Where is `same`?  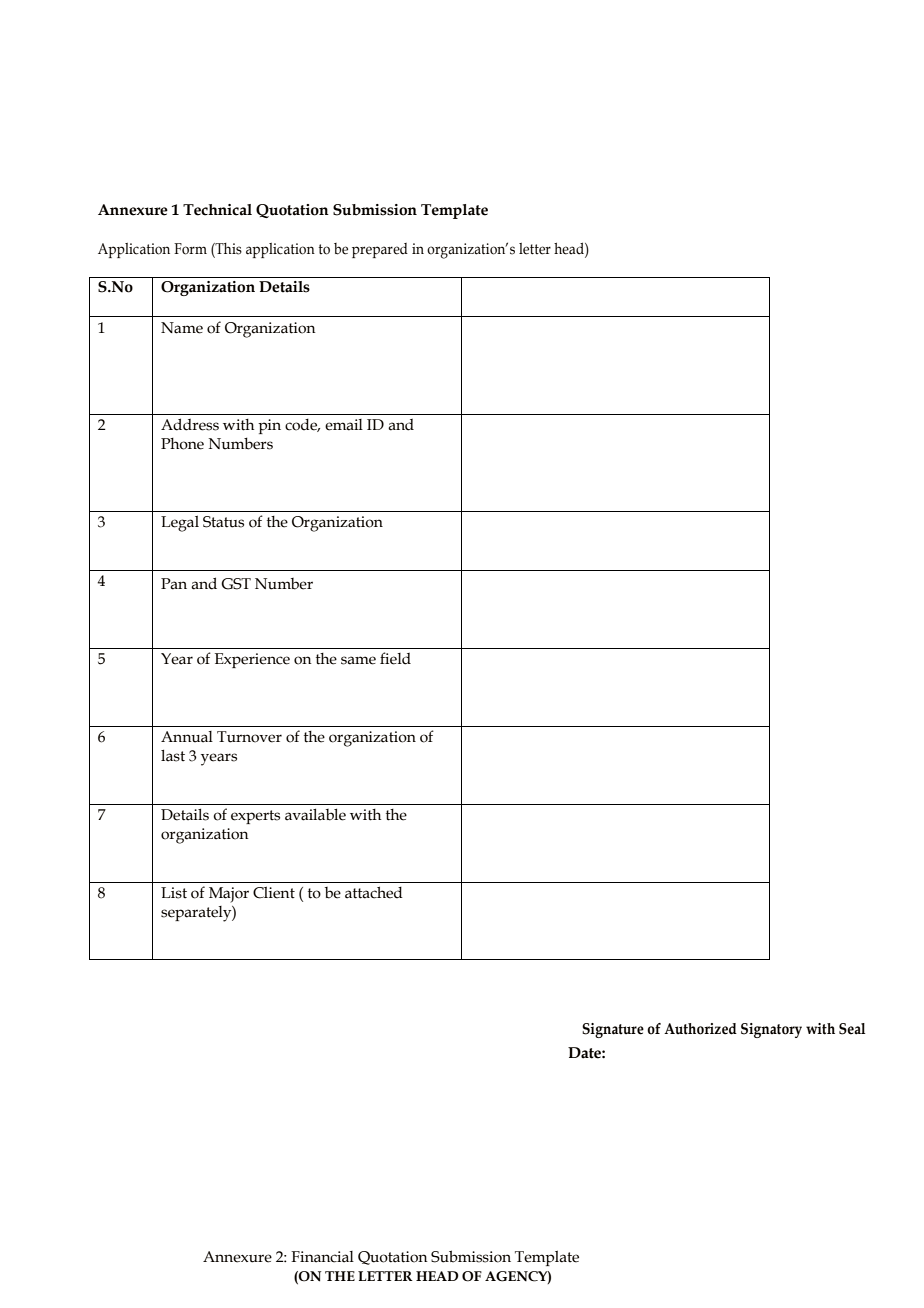
same is located at coordinates (358, 660).
